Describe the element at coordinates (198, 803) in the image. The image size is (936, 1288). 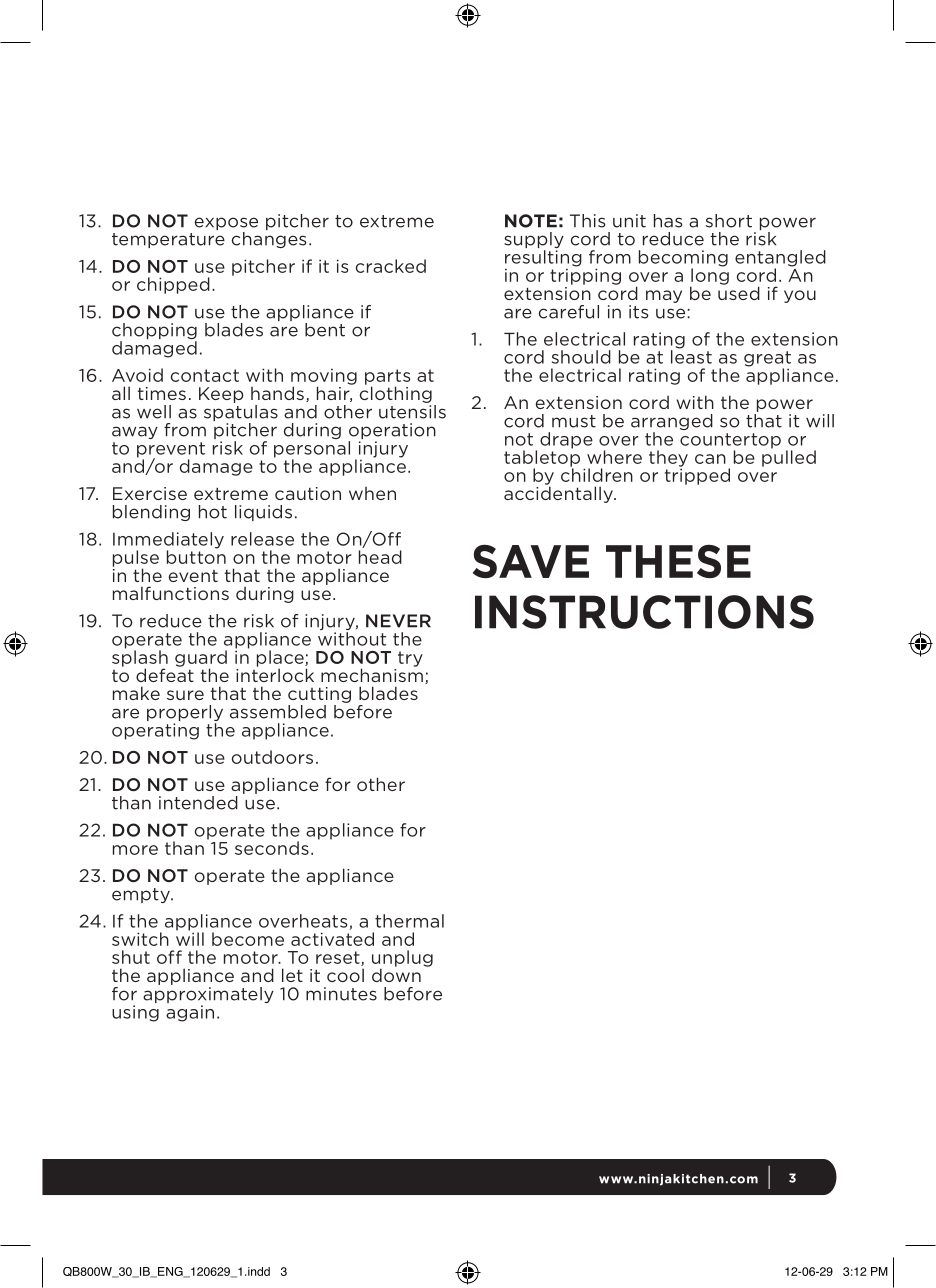
I see `intended` at that location.
